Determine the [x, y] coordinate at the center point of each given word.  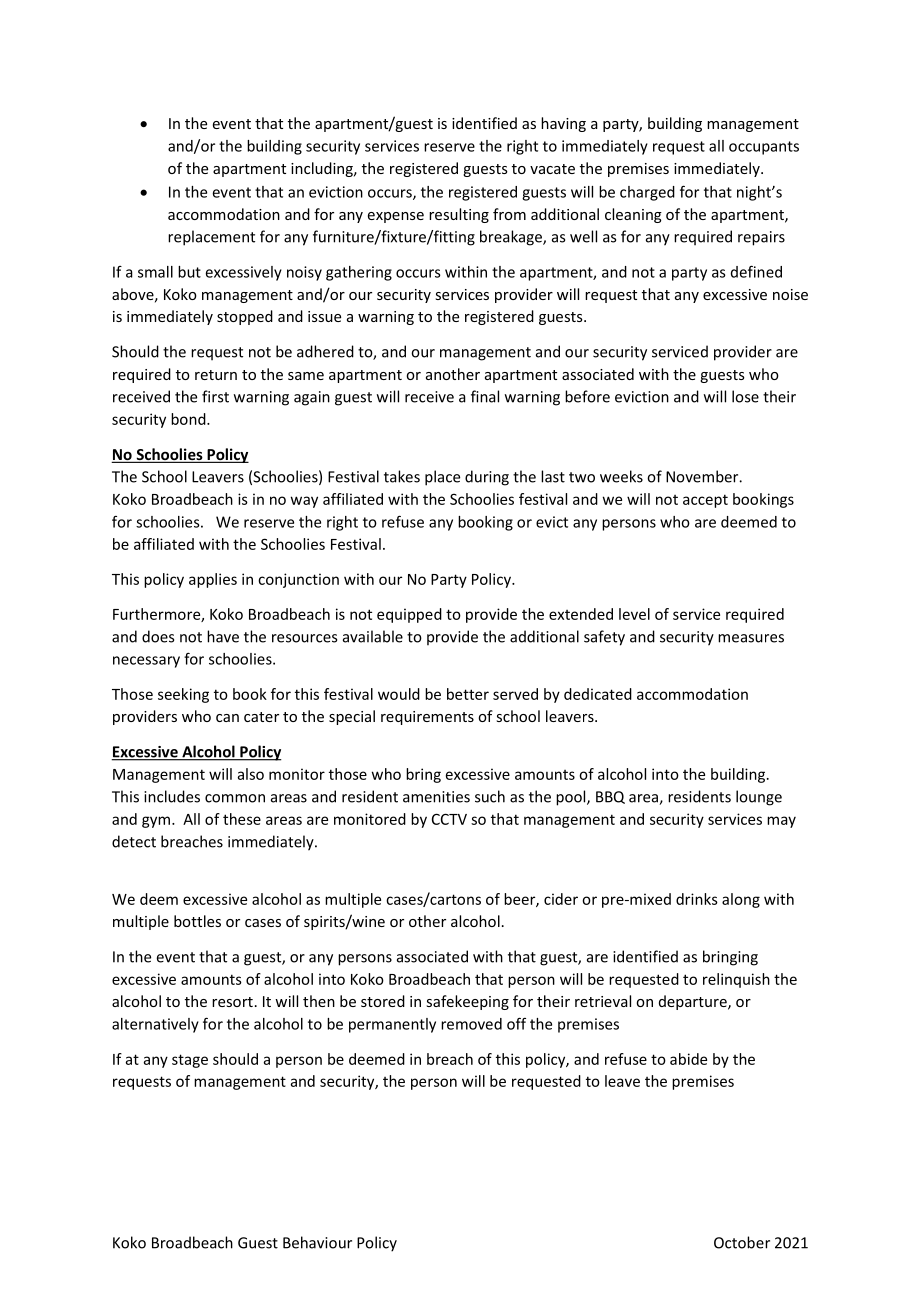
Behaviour [317, 1242]
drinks [697, 899]
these [242, 819]
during [487, 478]
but [189, 272]
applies [213, 580]
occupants [764, 148]
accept [705, 501]
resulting [459, 215]
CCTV [449, 819]
